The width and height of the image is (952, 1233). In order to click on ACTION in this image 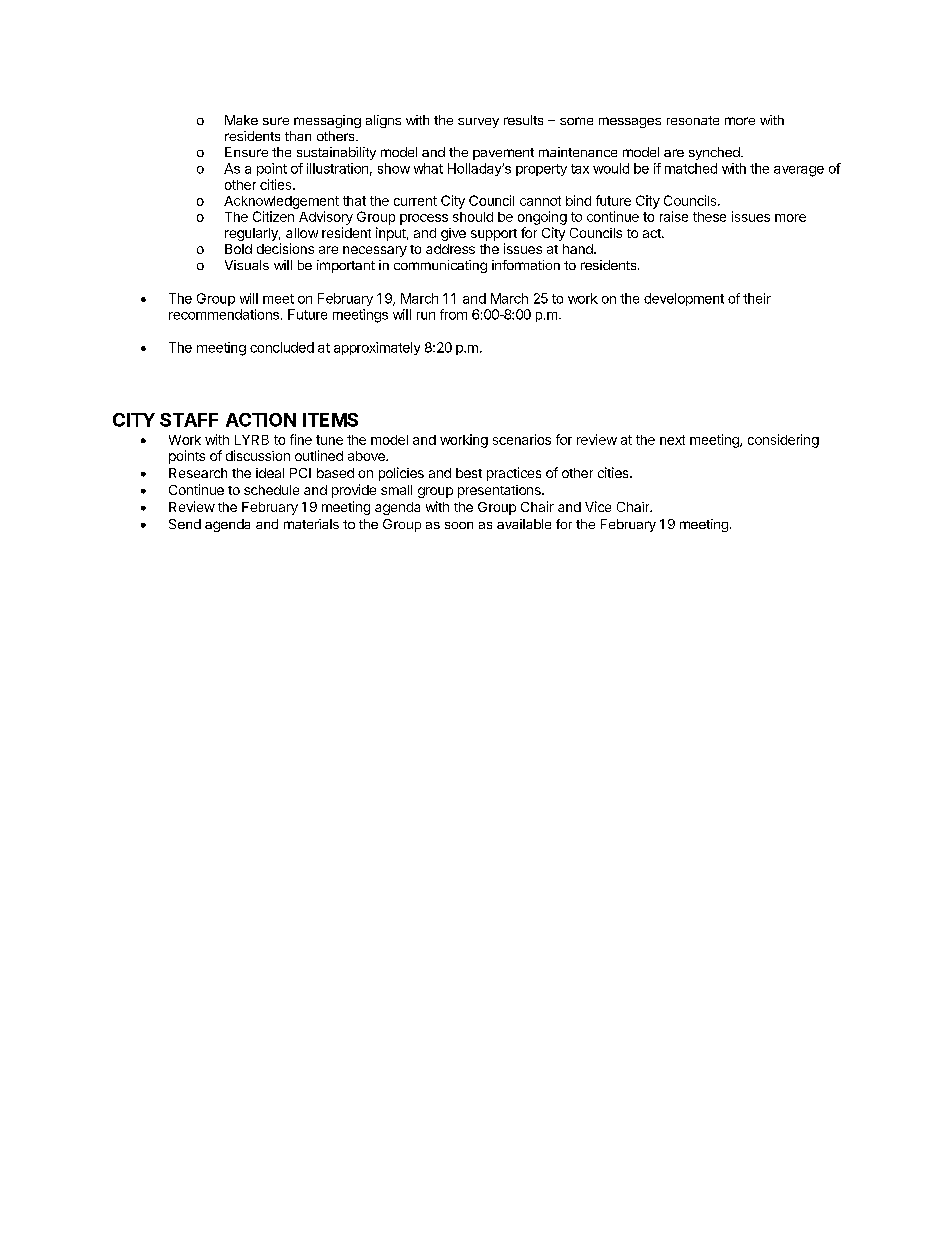, I will do `click(261, 420)`.
